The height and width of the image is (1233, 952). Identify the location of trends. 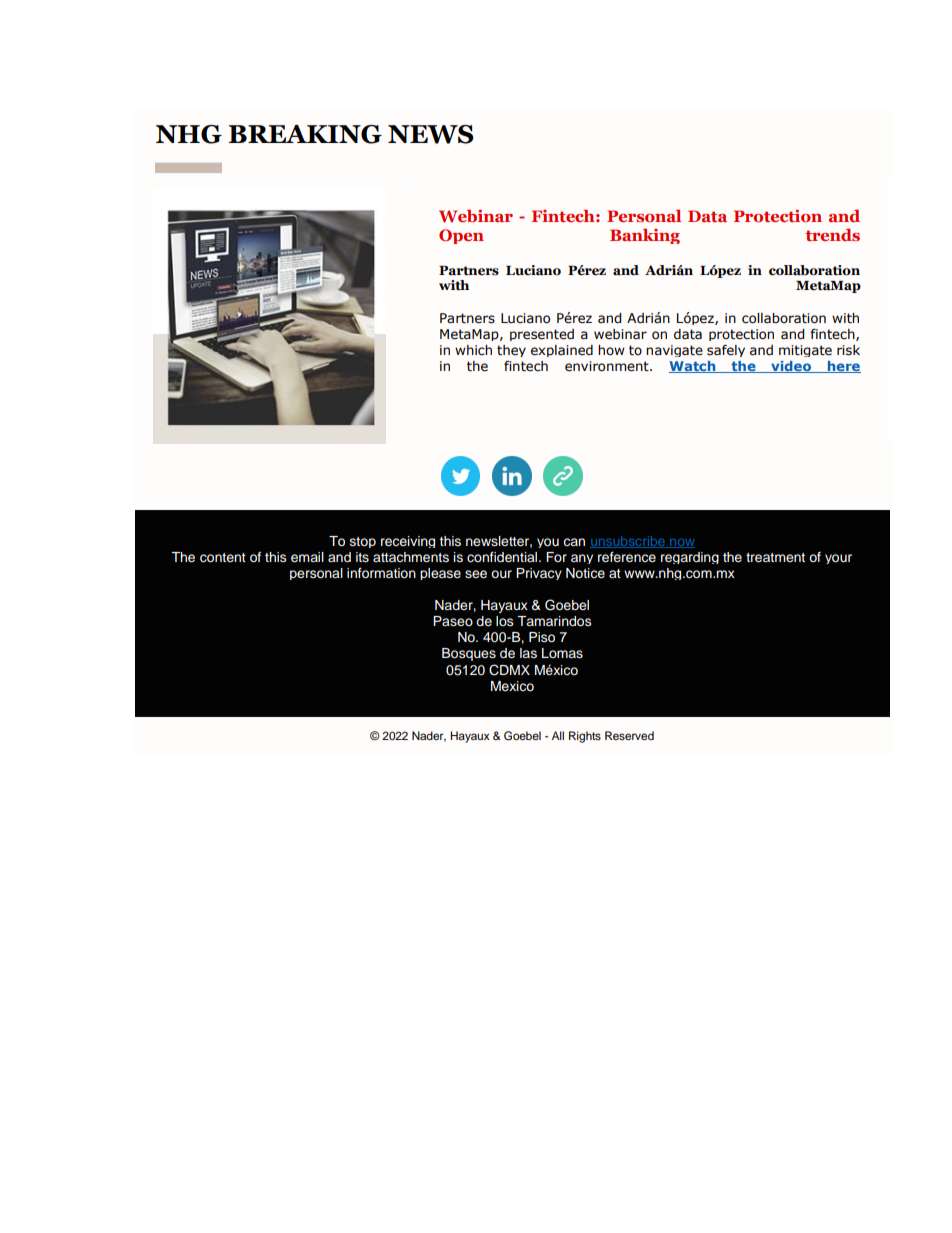
(832, 234).
